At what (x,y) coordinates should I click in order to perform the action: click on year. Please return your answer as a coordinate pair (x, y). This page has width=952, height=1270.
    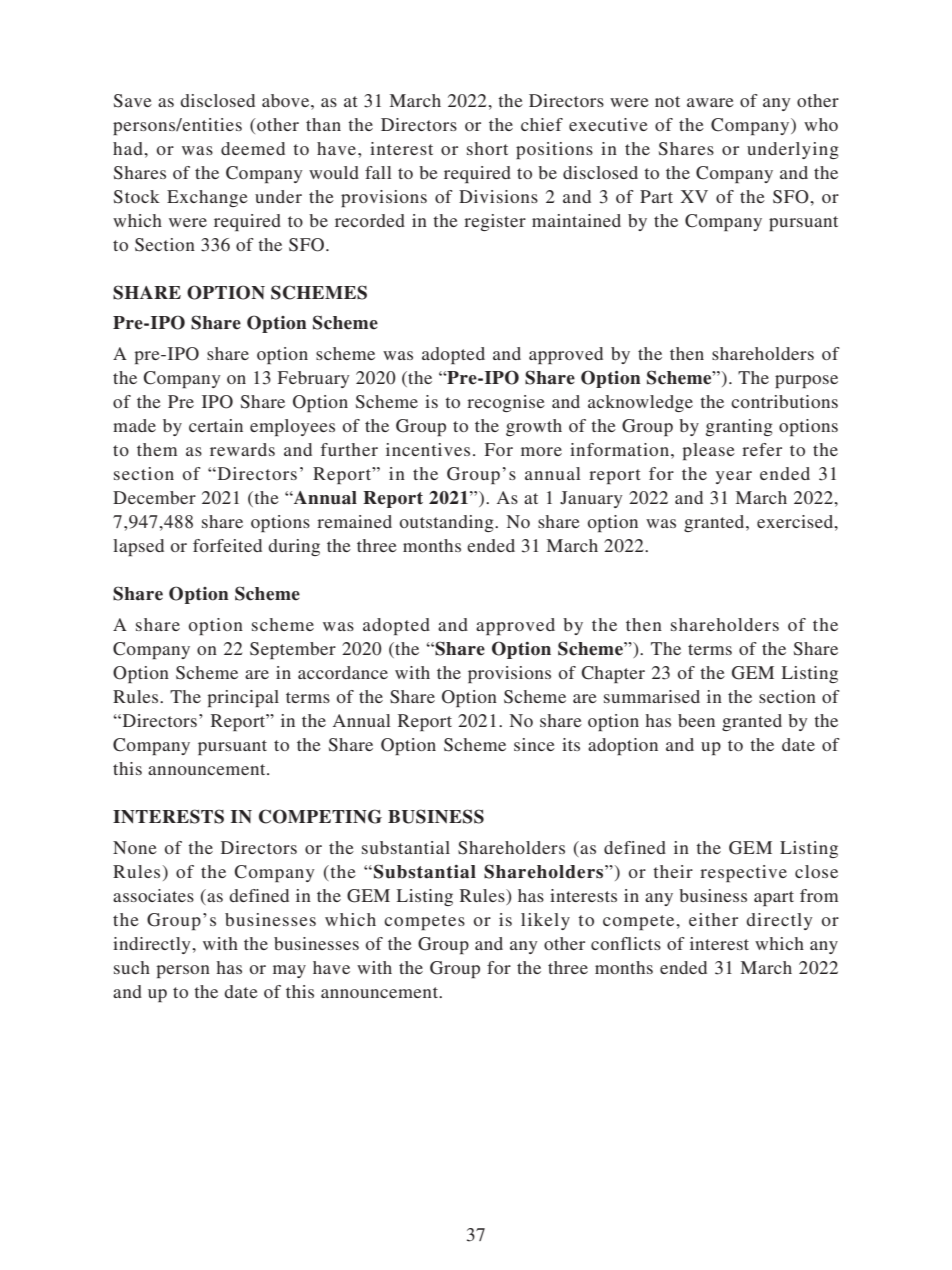
    Looking at the image, I should click on (734, 477).
